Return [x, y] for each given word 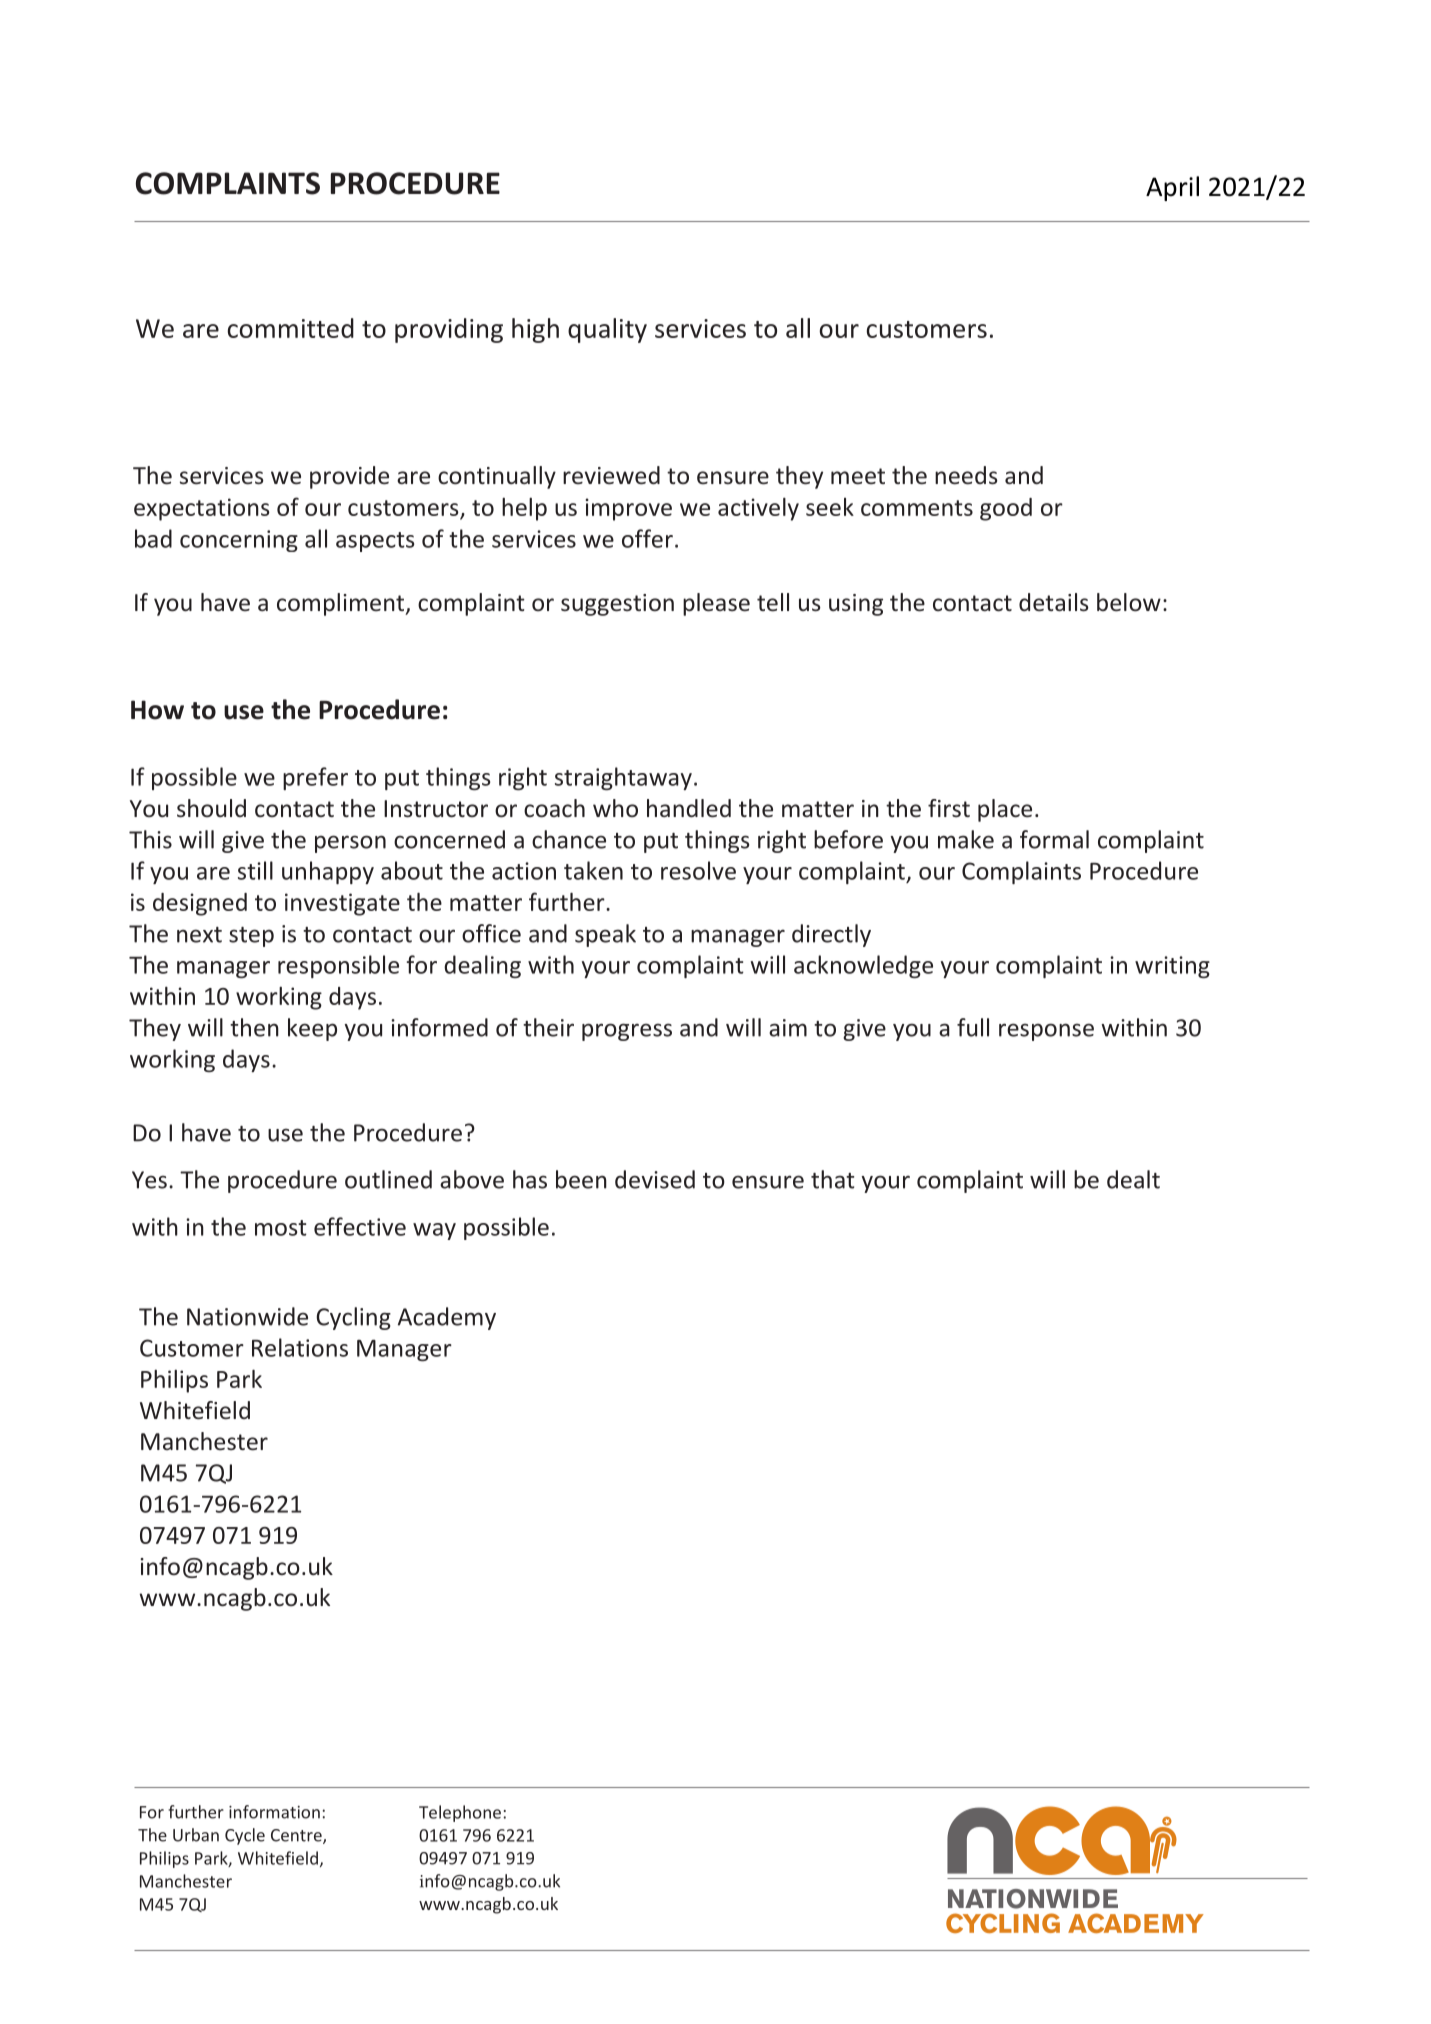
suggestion [617, 605]
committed [291, 328]
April [1172, 188]
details [1054, 602]
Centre [297, 1836]
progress [627, 1032]
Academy [447, 1318]
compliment [342, 604]
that [832, 1179]
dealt [1133, 1179]
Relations [300, 1347]
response [1046, 1032]
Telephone [460, 1813]
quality [607, 330]
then [254, 1027]
